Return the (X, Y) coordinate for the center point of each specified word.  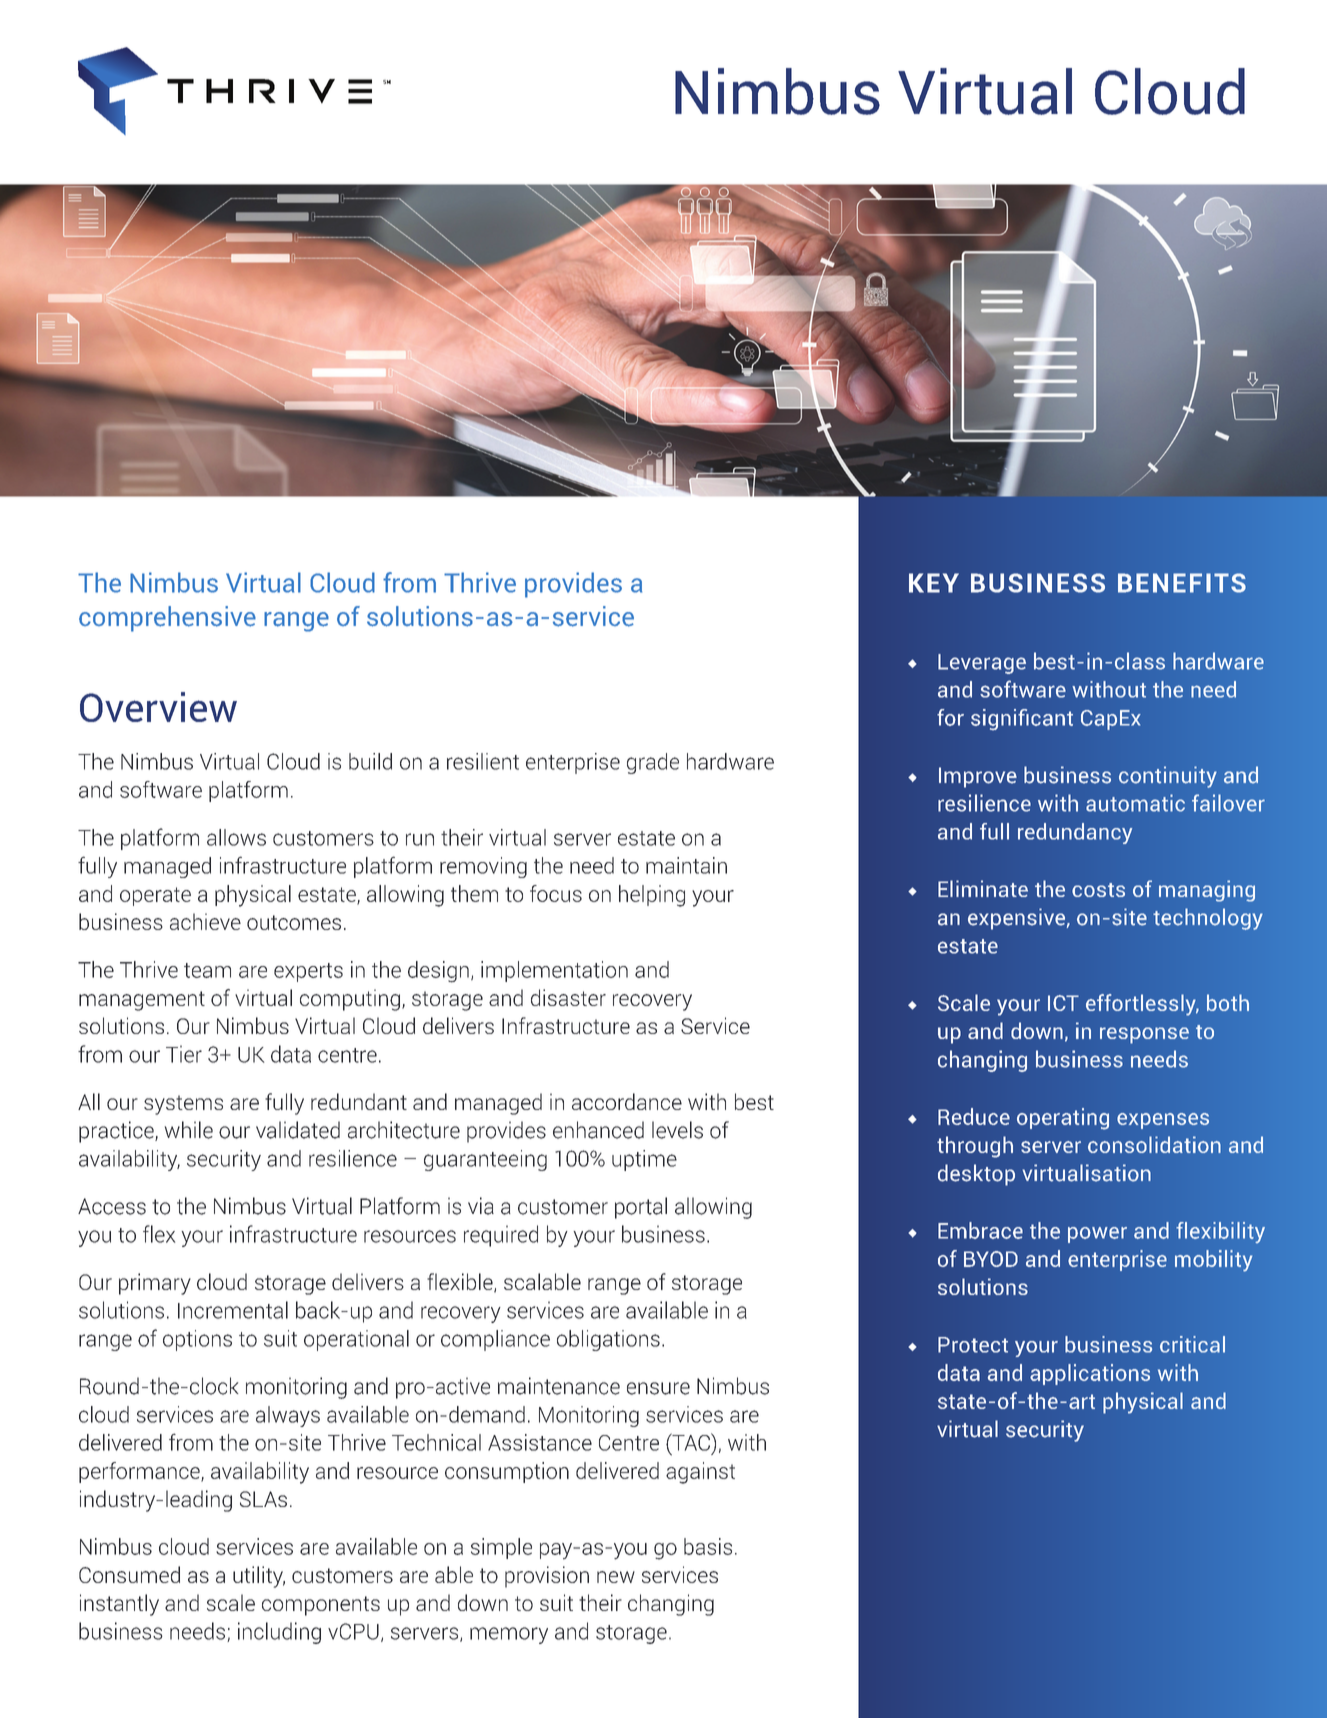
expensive (1016, 919)
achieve (205, 921)
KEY (934, 583)
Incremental (233, 1310)
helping (652, 896)
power (1097, 1235)
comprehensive (167, 619)
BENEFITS (1182, 583)
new (616, 1577)
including (279, 1633)
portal (641, 1208)
